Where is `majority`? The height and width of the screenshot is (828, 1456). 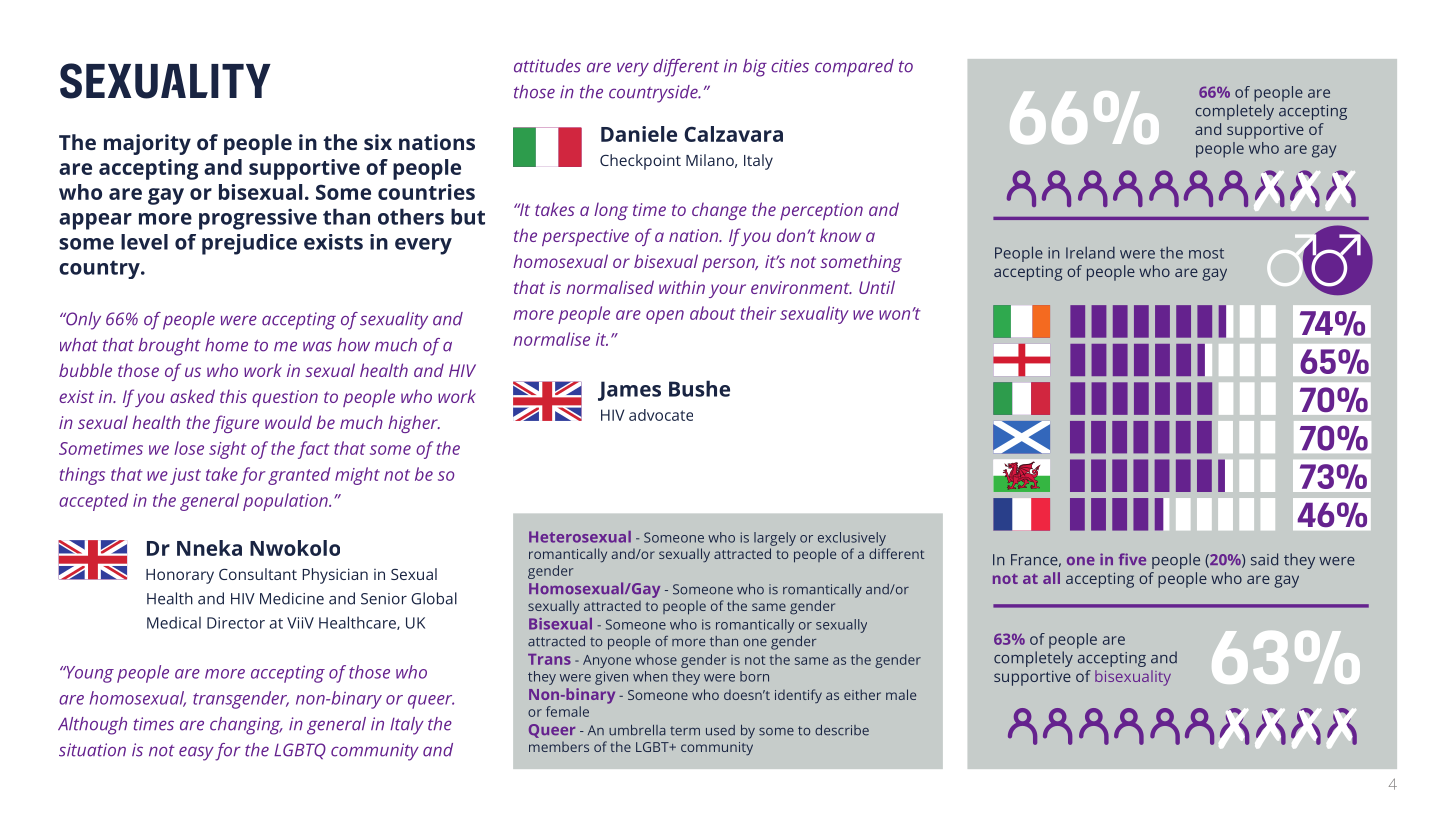 majority is located at coordinates (147, 144).
